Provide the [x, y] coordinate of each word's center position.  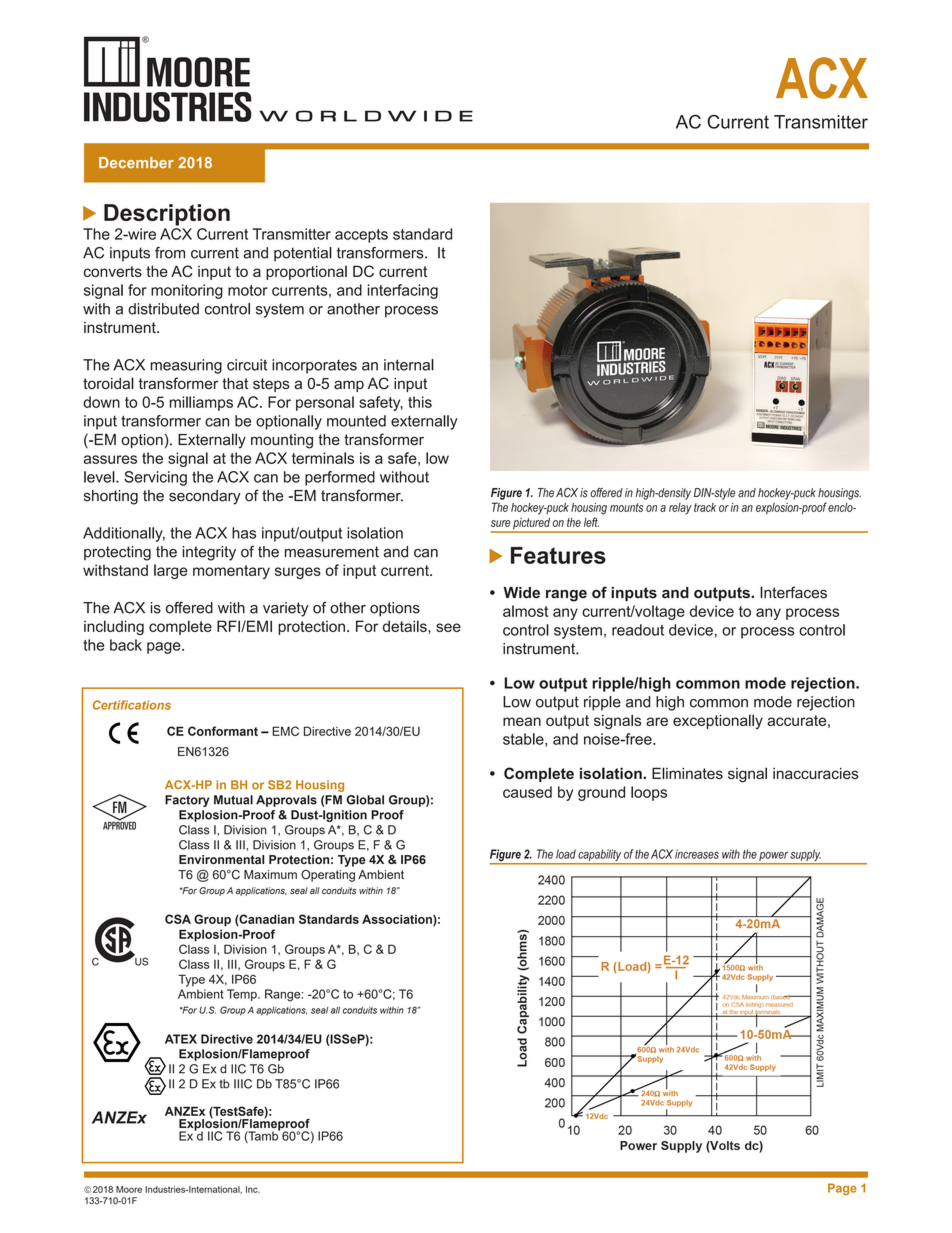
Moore [129, 1189]
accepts [361, 236]
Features [558, 555]
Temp [243, 995]
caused [527, 792]
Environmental [221, 860]
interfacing [403, 291]
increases [697, 854]
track [705, 507]
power [773, 856]
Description [167, 215]
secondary [205, 497]
